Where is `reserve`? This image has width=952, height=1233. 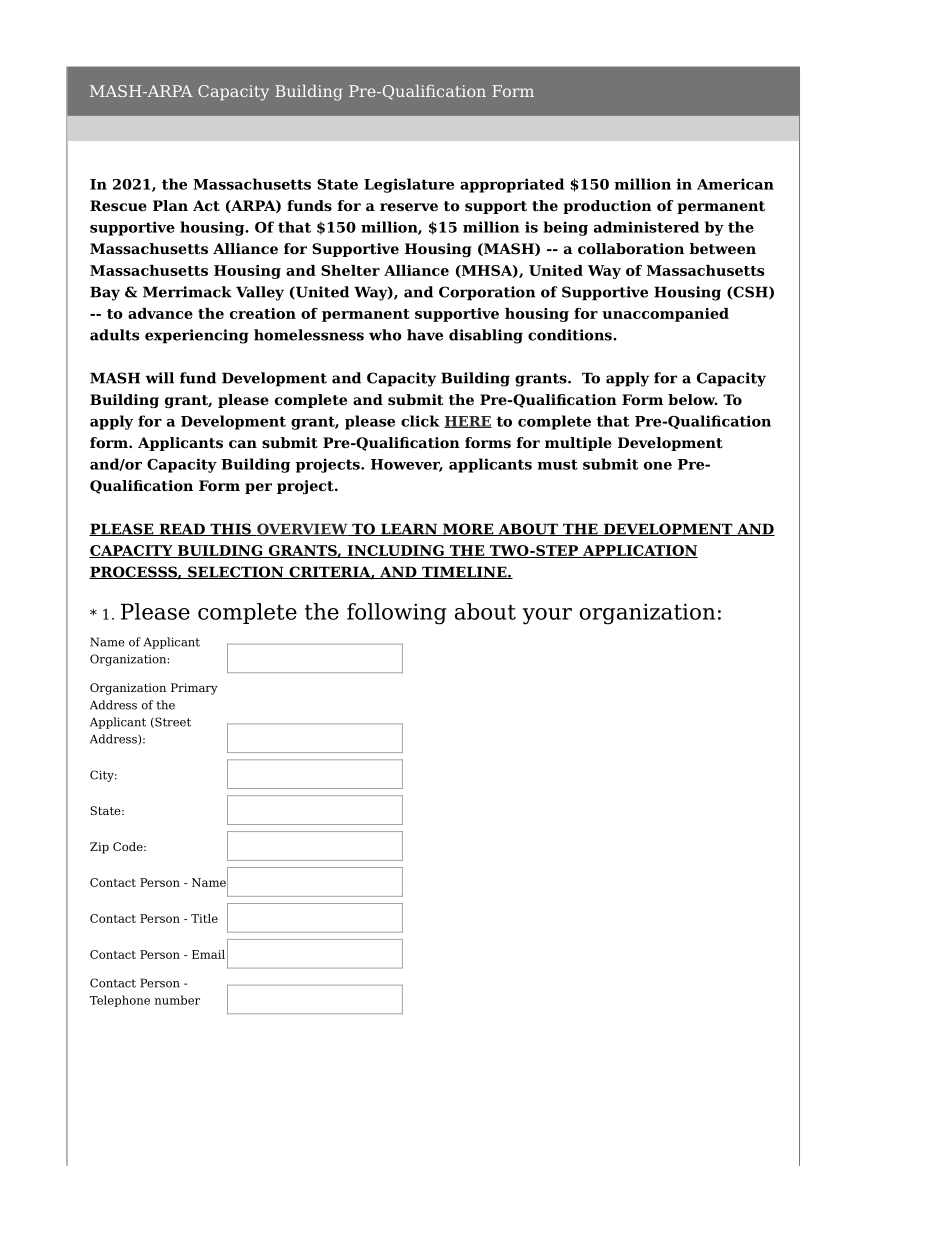
reserve is located at coordinates (409, 207).
